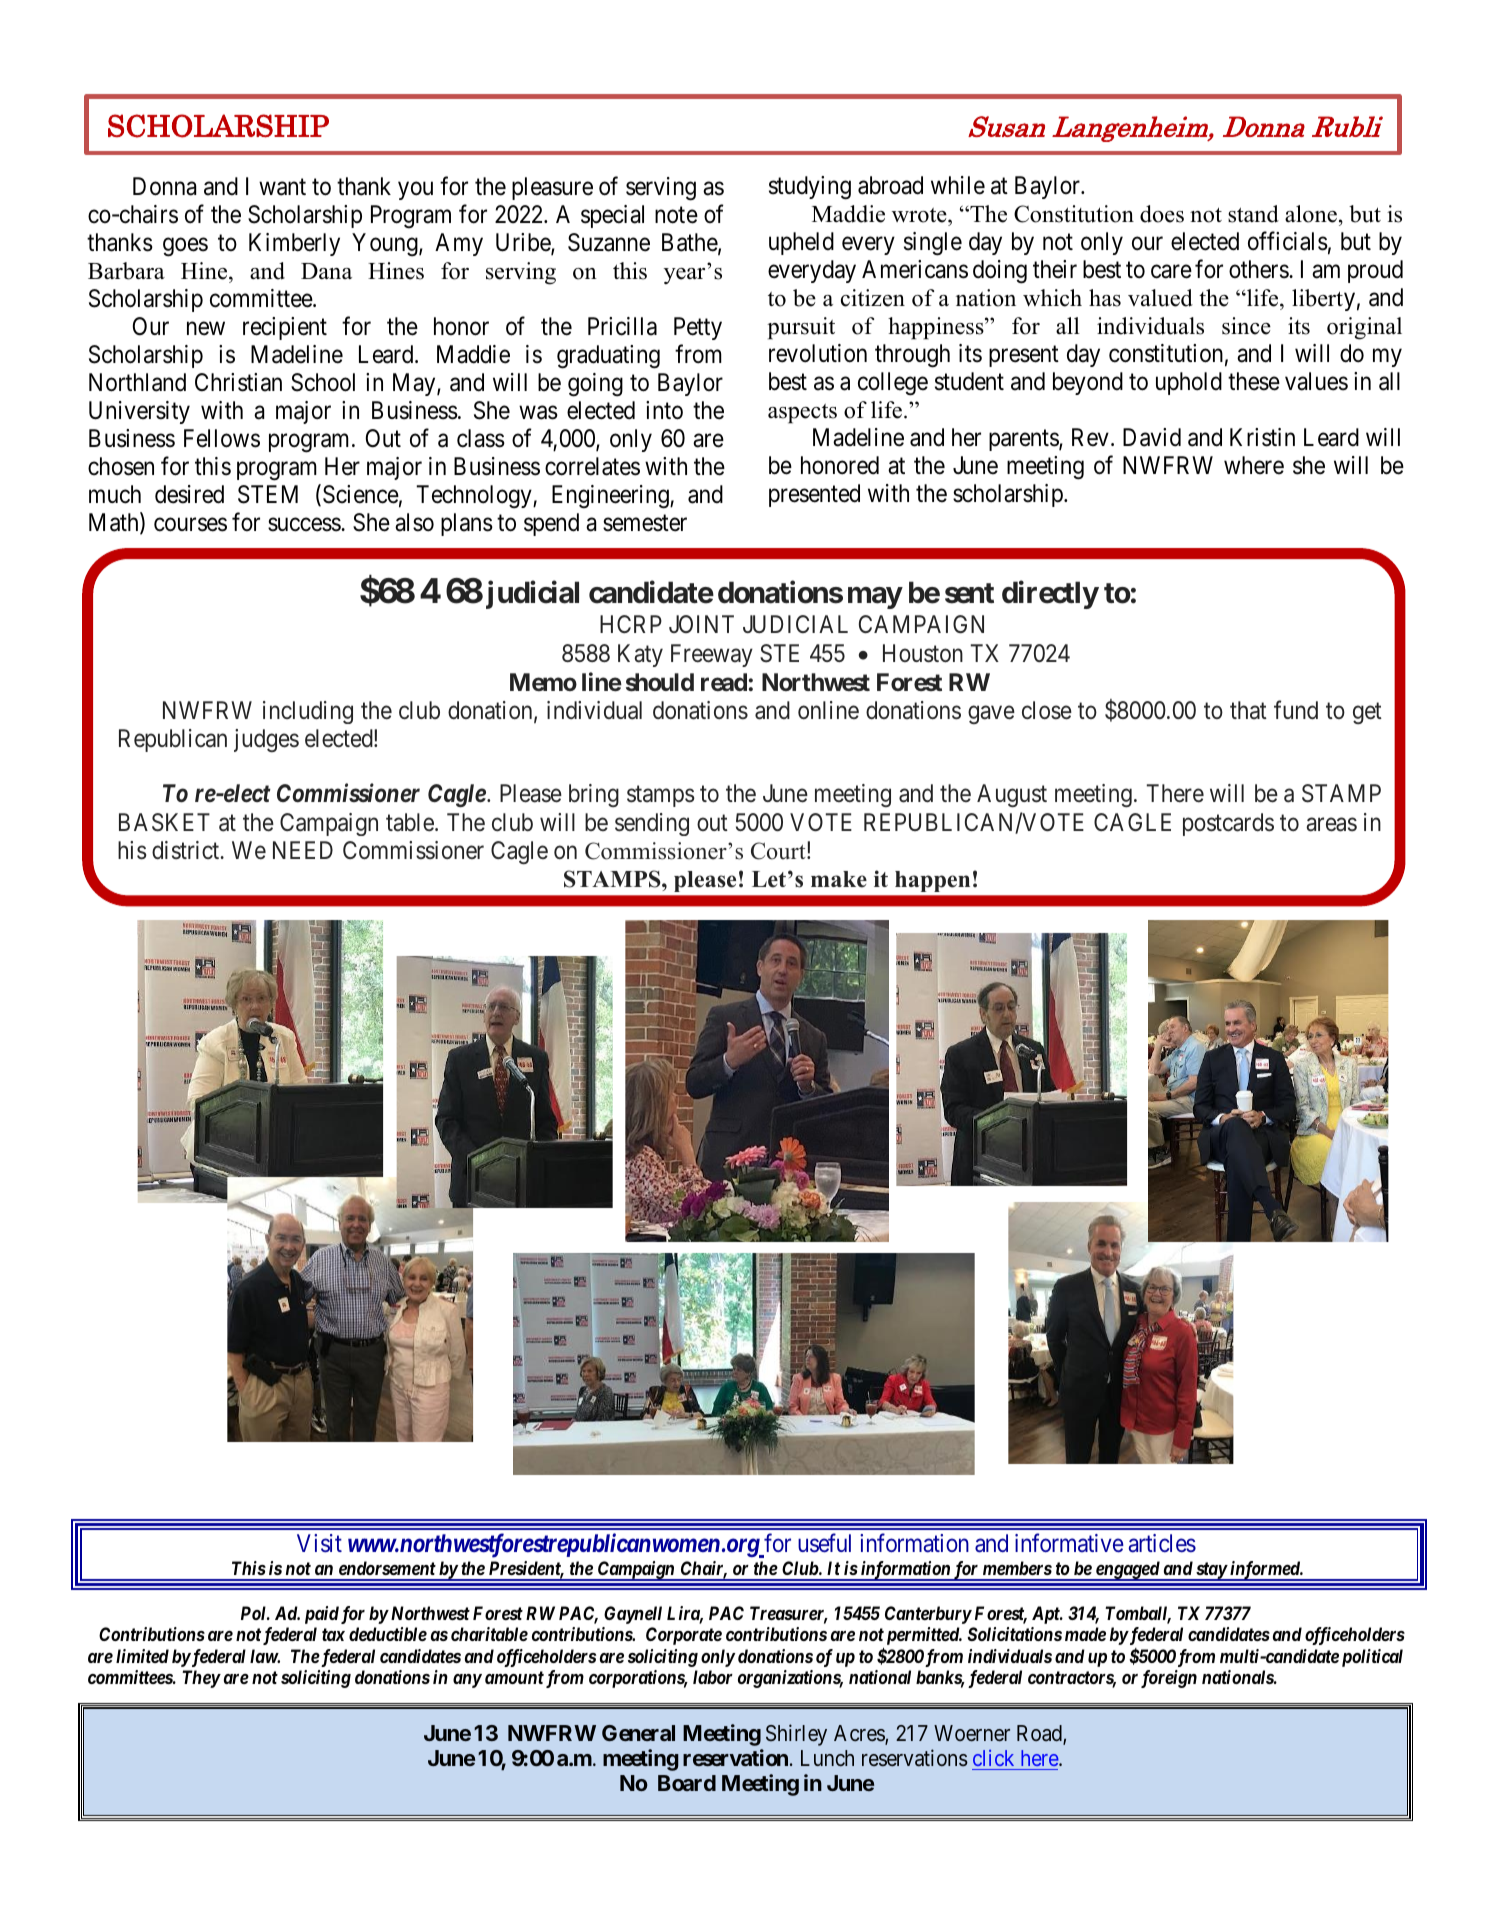 The image size is (1491, 1929). Describe the element at coordinates (201, 1679) in the document. I see `They` at that location.
